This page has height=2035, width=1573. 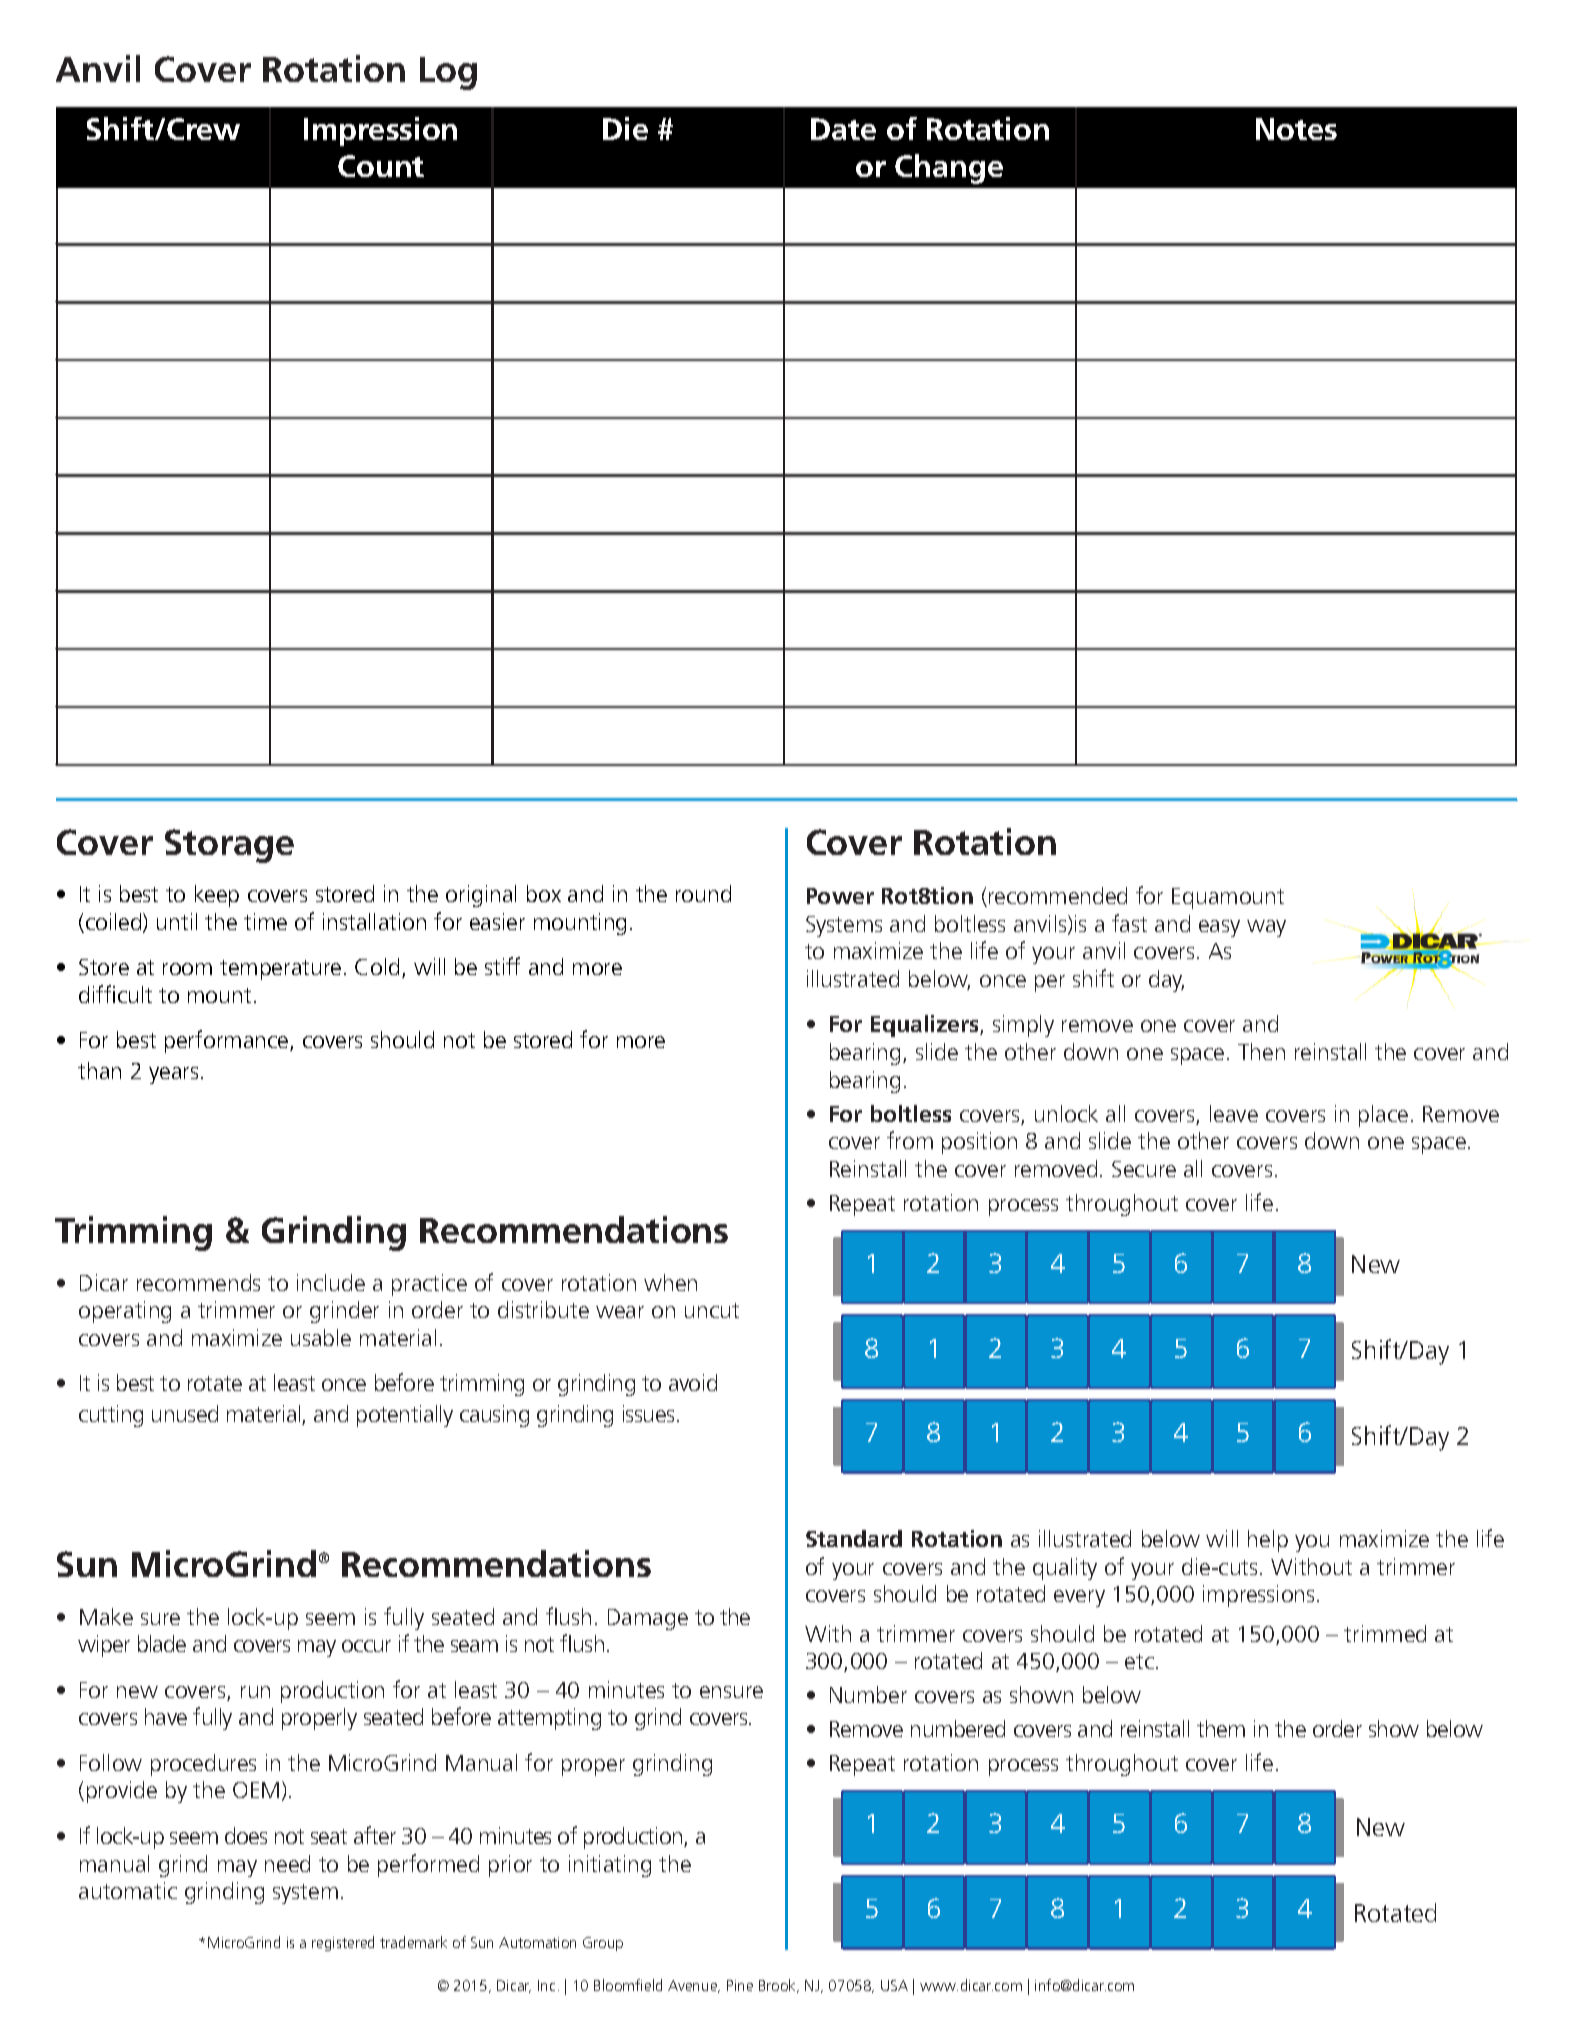 I want to click on Notes, so click(x=1296, y=129).
